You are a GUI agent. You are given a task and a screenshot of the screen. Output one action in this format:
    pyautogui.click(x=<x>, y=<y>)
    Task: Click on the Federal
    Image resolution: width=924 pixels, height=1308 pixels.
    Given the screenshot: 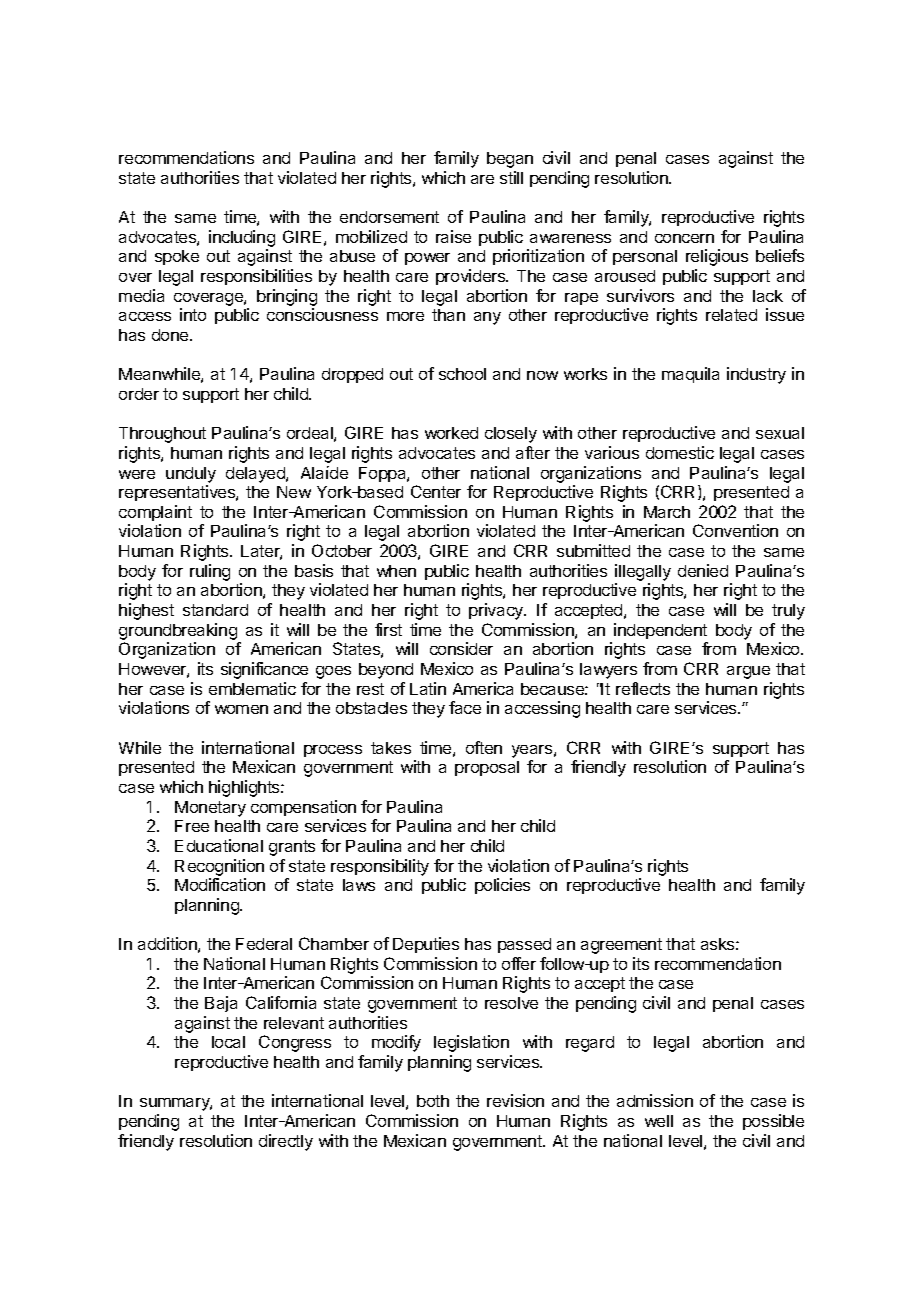 What is the action you would take?
    pyautogui.click(x=264, y=944)
